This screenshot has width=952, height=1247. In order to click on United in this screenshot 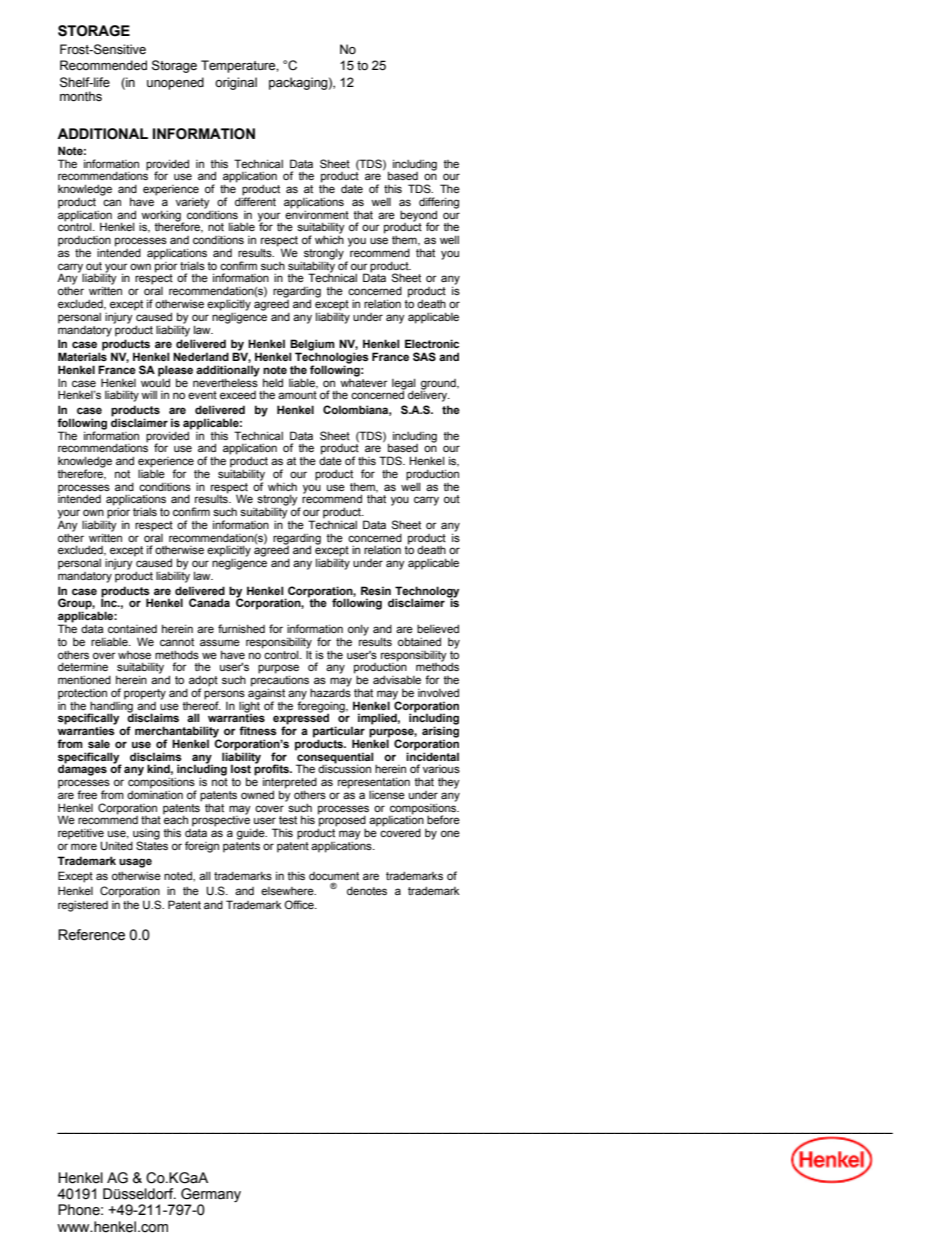, I will do `click(116, 845)`.
